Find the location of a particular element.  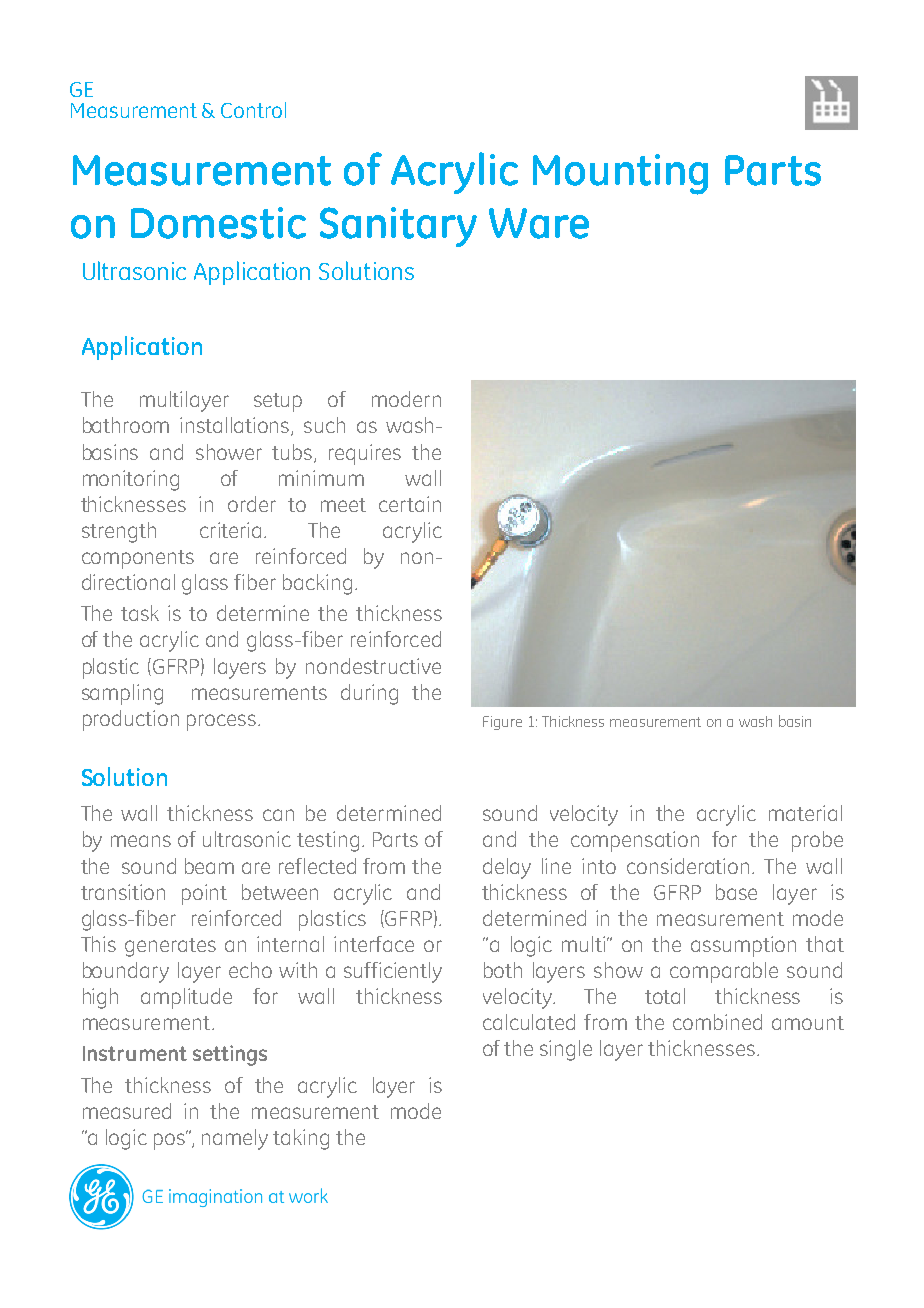

material is located at coordinates (805, 813).
